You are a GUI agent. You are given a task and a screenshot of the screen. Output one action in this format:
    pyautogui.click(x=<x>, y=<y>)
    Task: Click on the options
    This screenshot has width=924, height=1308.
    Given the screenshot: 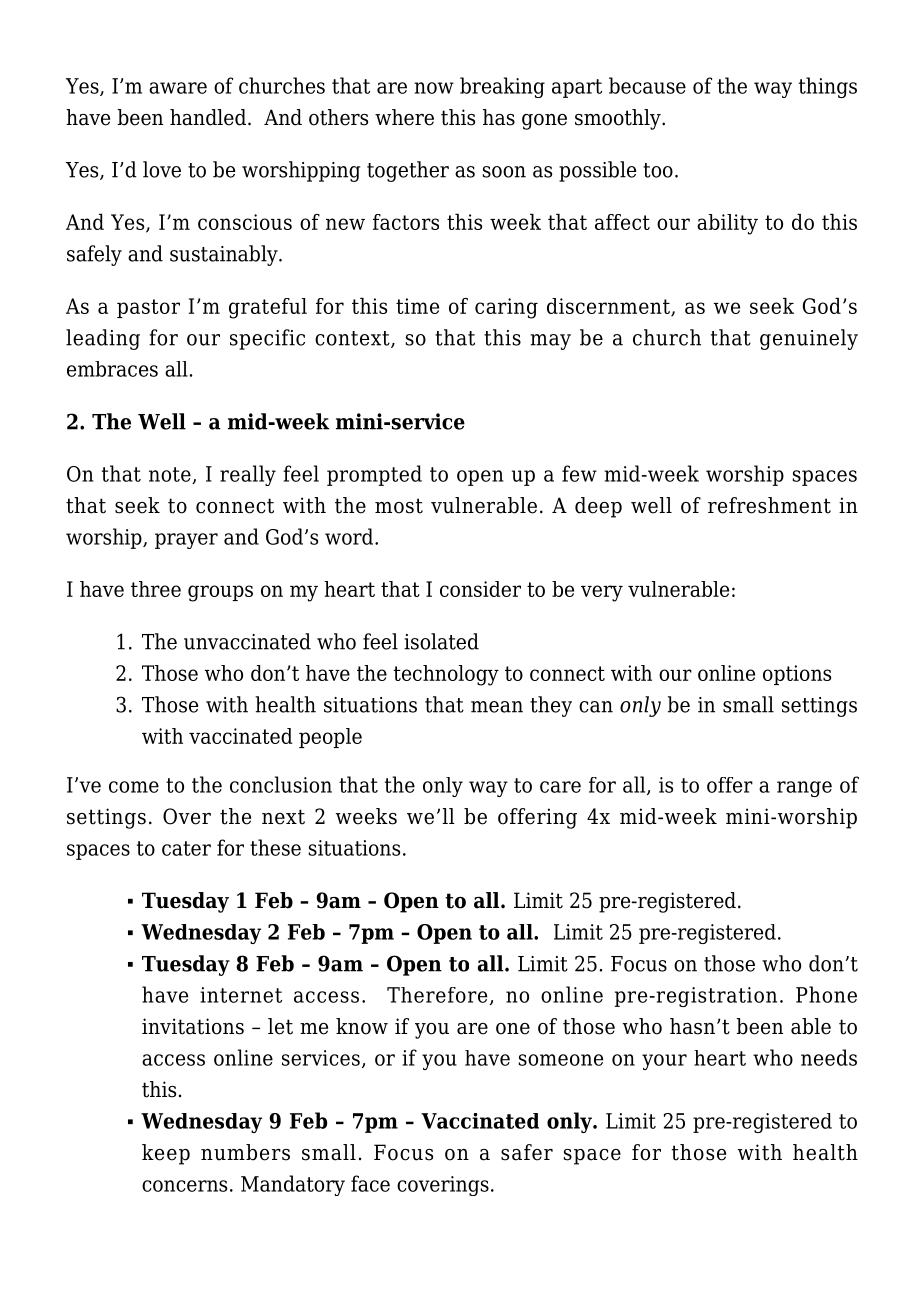 What is the action you would take?
    pyautogui.click(x=797, y=675)
